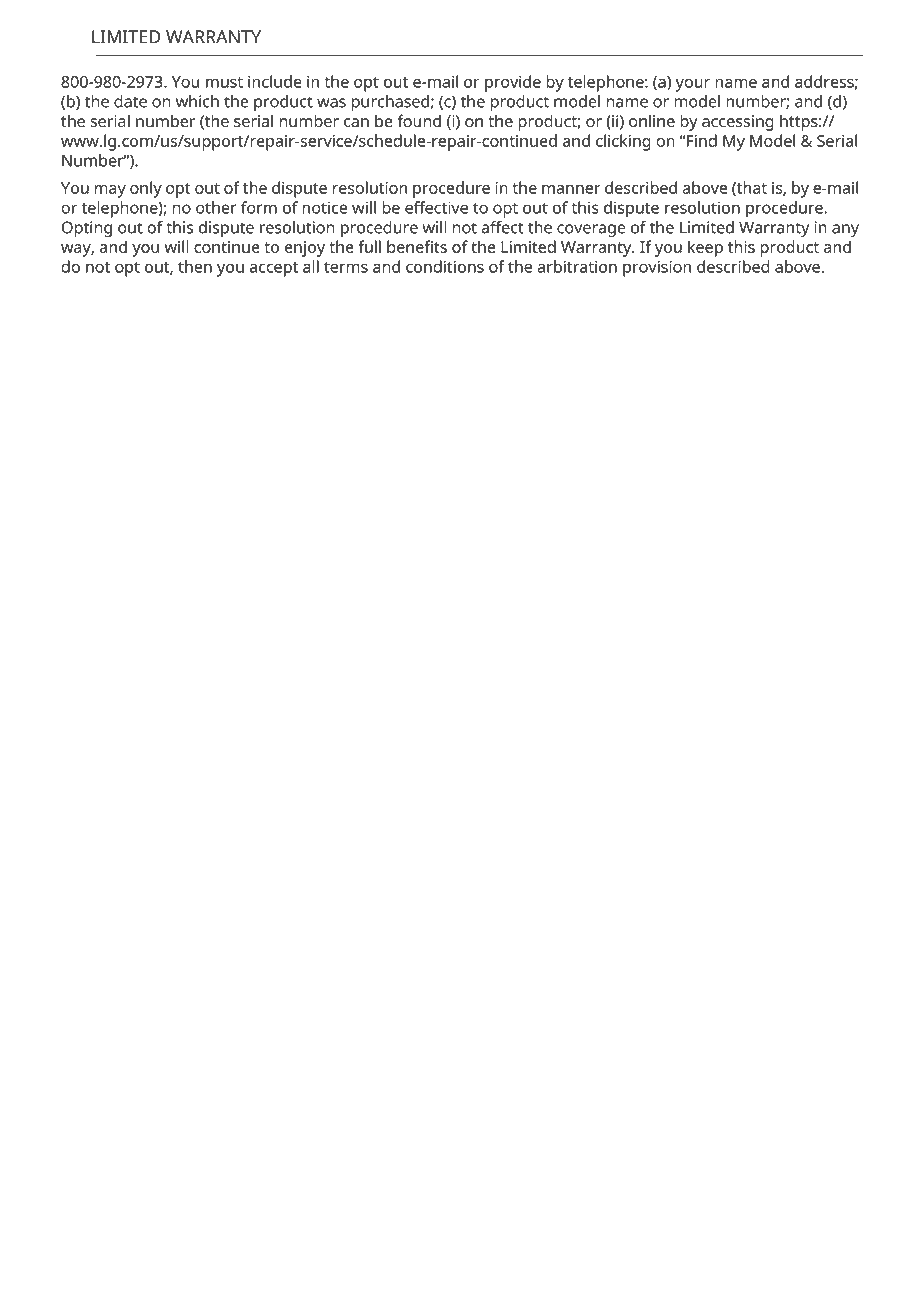 Image resolution: width=924 pixels, height=1307 pixels. What do you see at coordinates (845, 230) in the image?
I see `any` at bounding box center [845, 230].
